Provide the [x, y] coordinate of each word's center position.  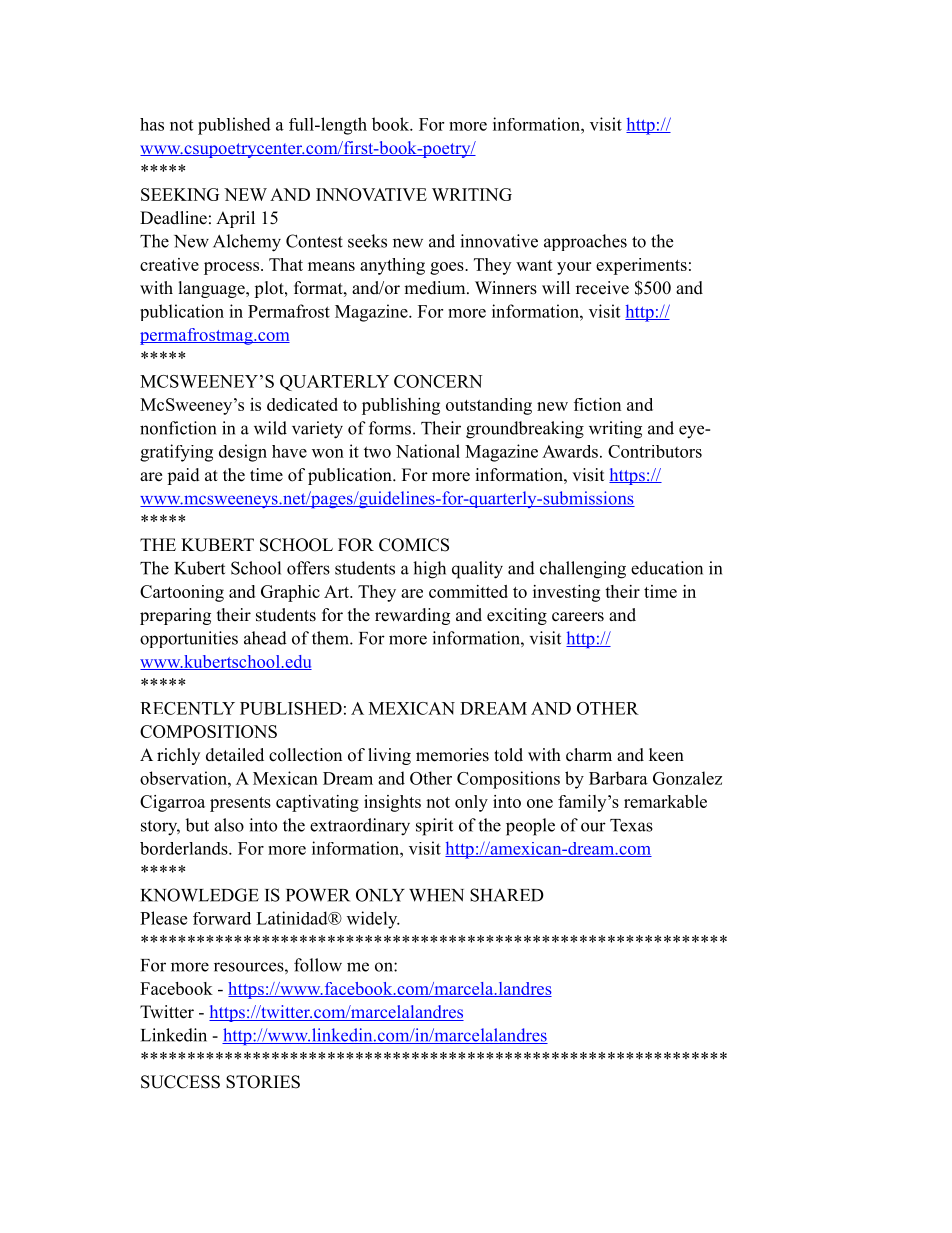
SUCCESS [180, 1082]
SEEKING [180, 194]
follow [318, 965]
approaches [585, 242]
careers [578, 617]
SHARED [507, 895]
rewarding [412, 616]
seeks [367, 241]
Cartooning [182, 593]
